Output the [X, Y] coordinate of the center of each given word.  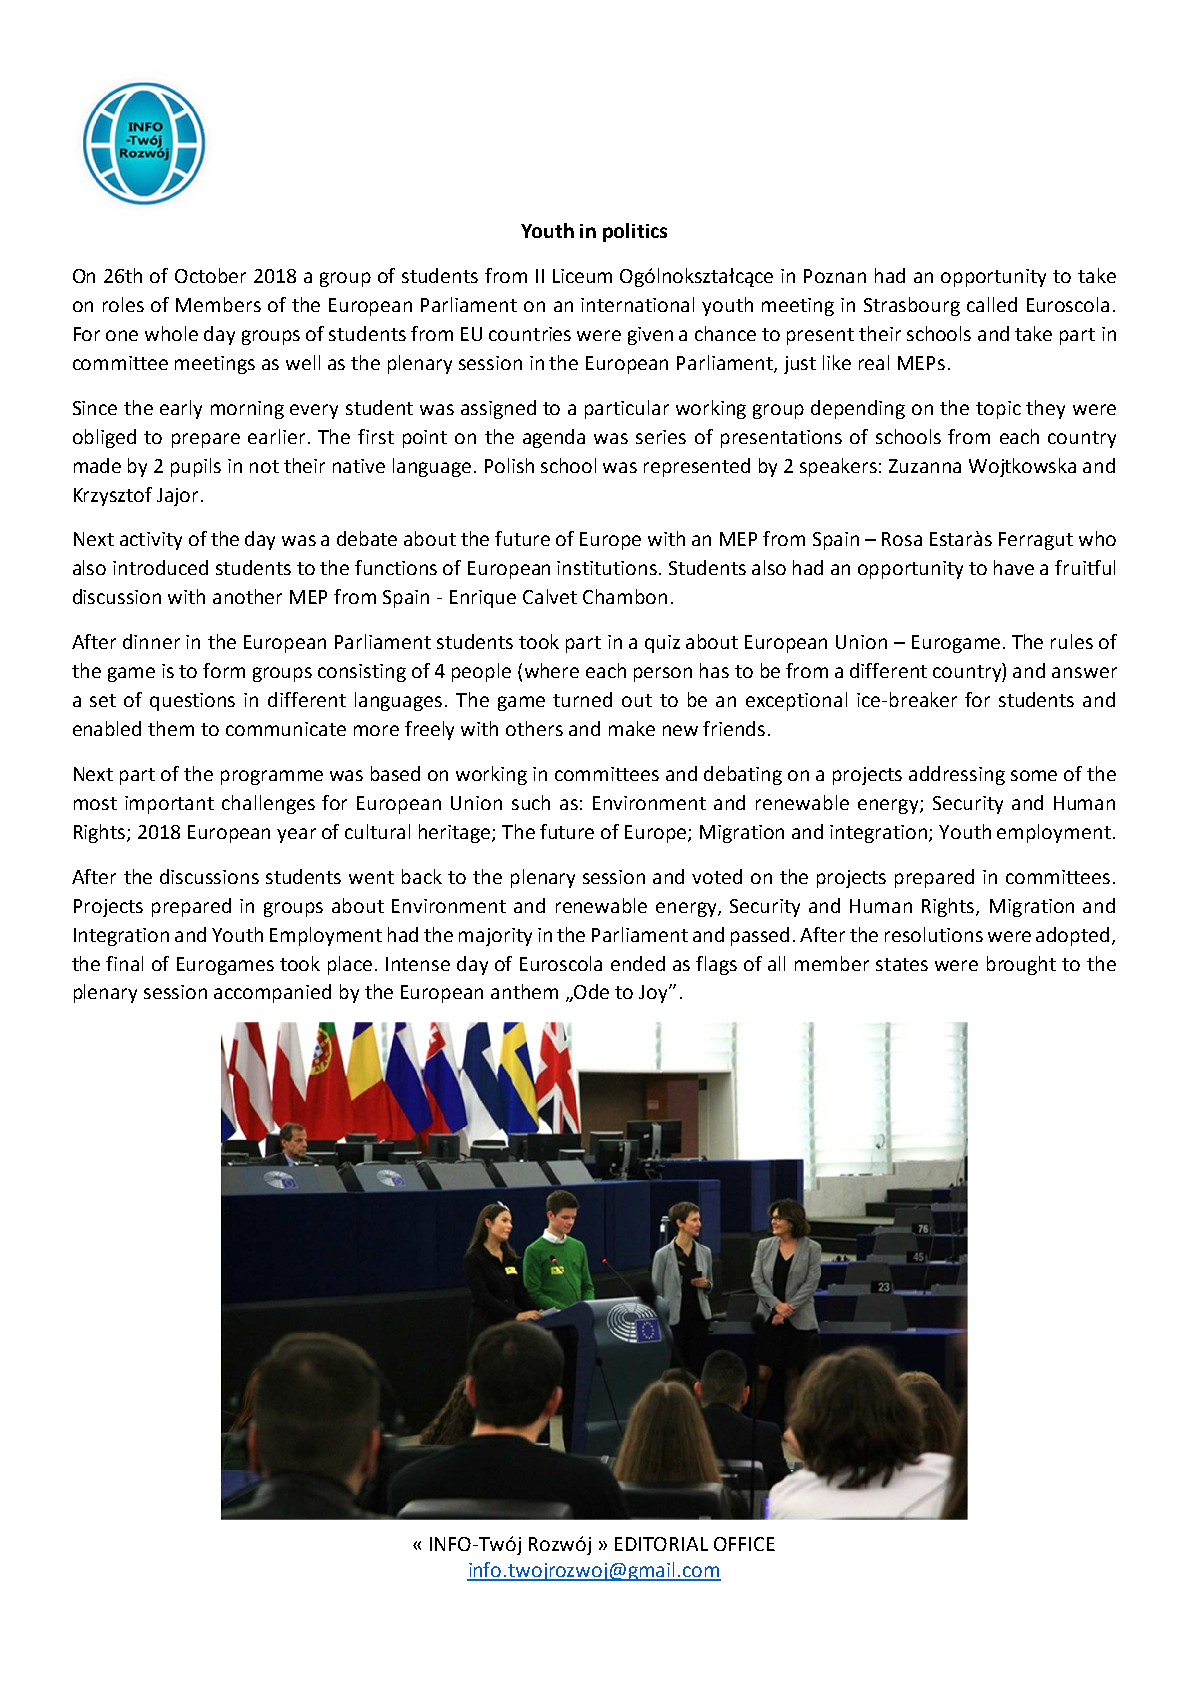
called [992, 304]
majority [495, 937]
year [296, 835]
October [210, 275]
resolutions [934, 934]
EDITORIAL [661, 1544]
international [637, 304]
